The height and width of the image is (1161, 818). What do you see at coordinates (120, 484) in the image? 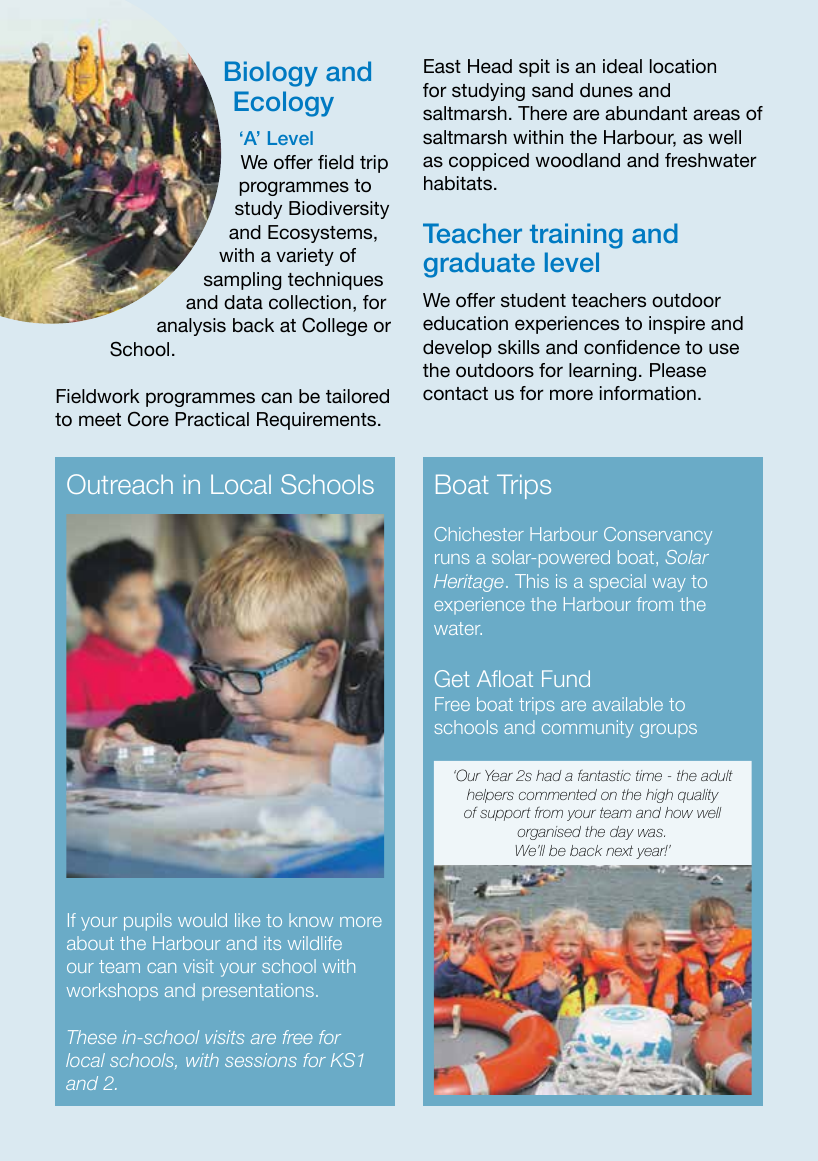
I see `Outreach` at bounding box center [120, 484].
